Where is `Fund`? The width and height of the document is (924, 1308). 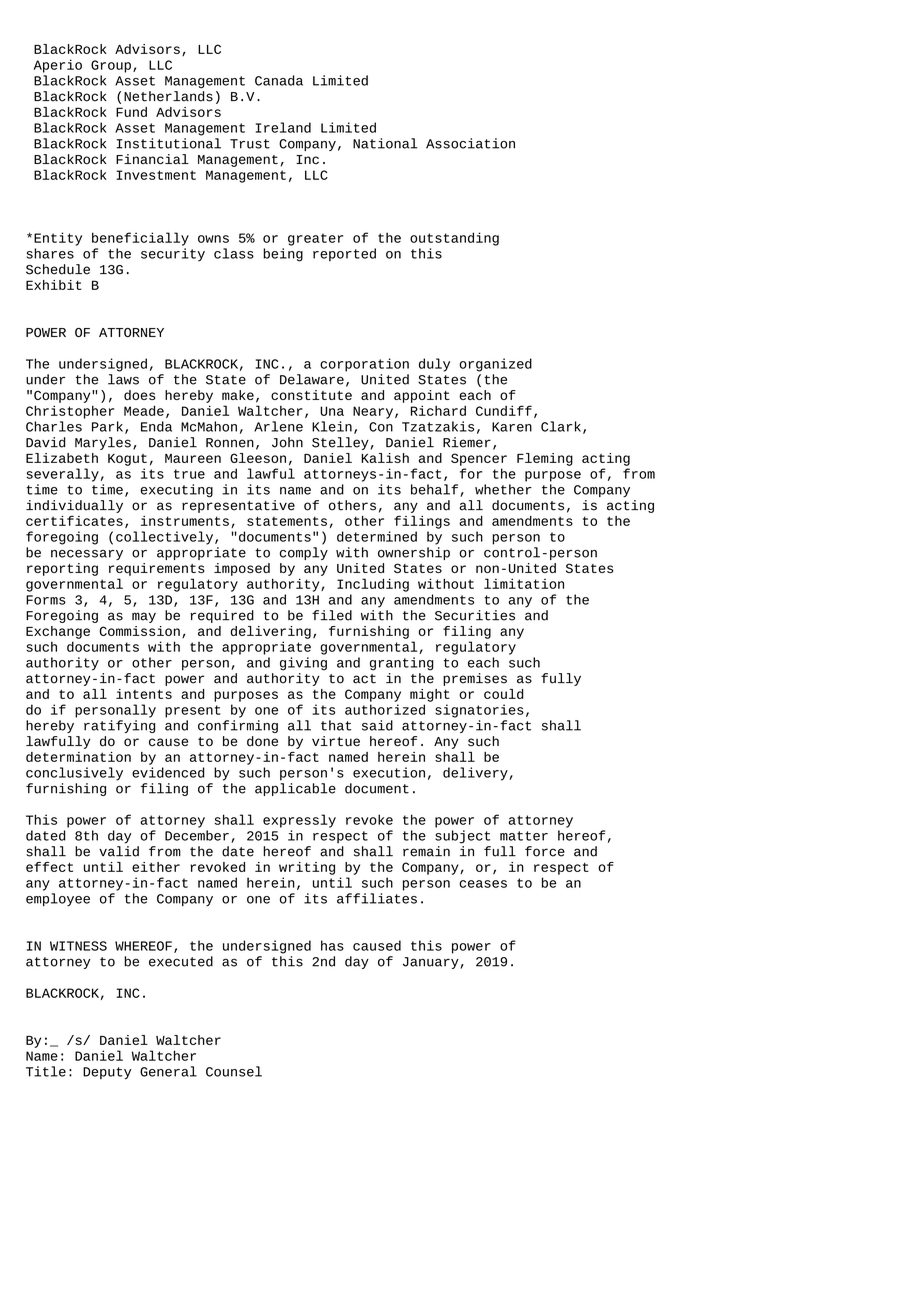 Fund is located at coordinates (131, 112).
